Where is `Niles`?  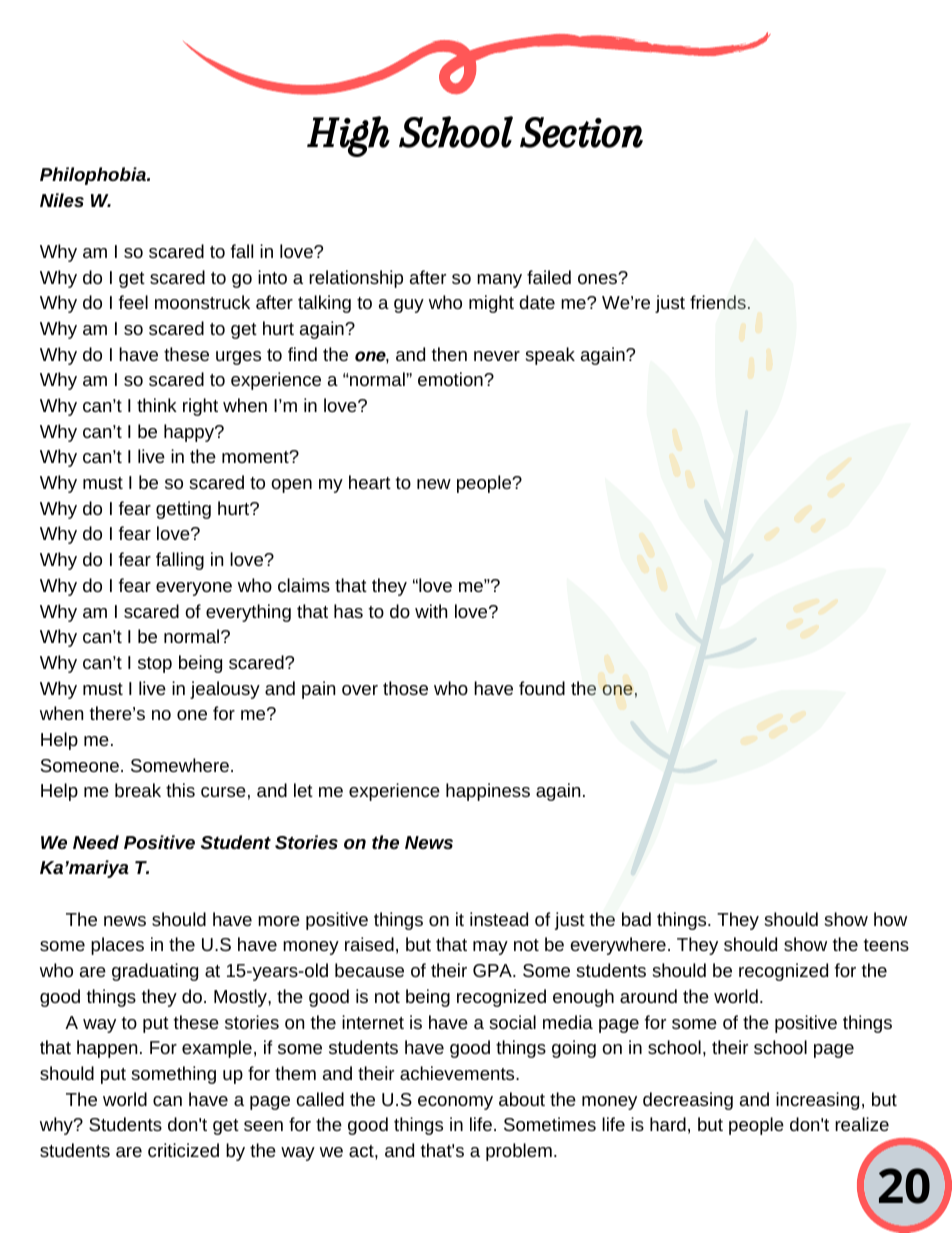 Niles is located at coordinates (62, 200).
